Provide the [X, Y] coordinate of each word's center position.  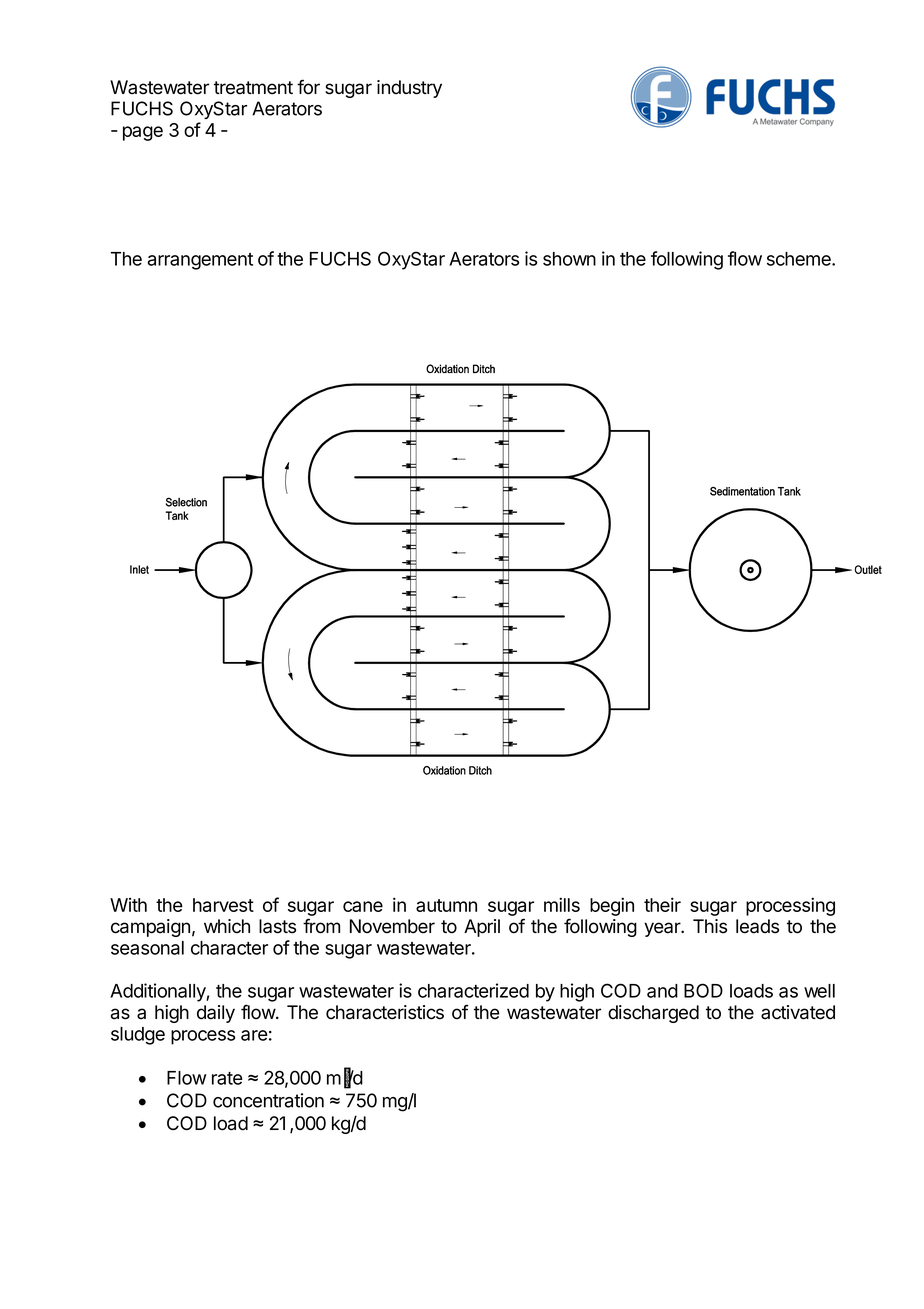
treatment [253, 88]
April [482, 928]
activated [798, 1012]
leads [757, 926]
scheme [800, 259]
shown [569, 259]
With [128, 905]
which [227, 926]
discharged [653, 1014]
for [308, 87]
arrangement [200, 261]
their [662, 904]
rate [227, 1078]
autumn [446, 905]
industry [409, 89]
